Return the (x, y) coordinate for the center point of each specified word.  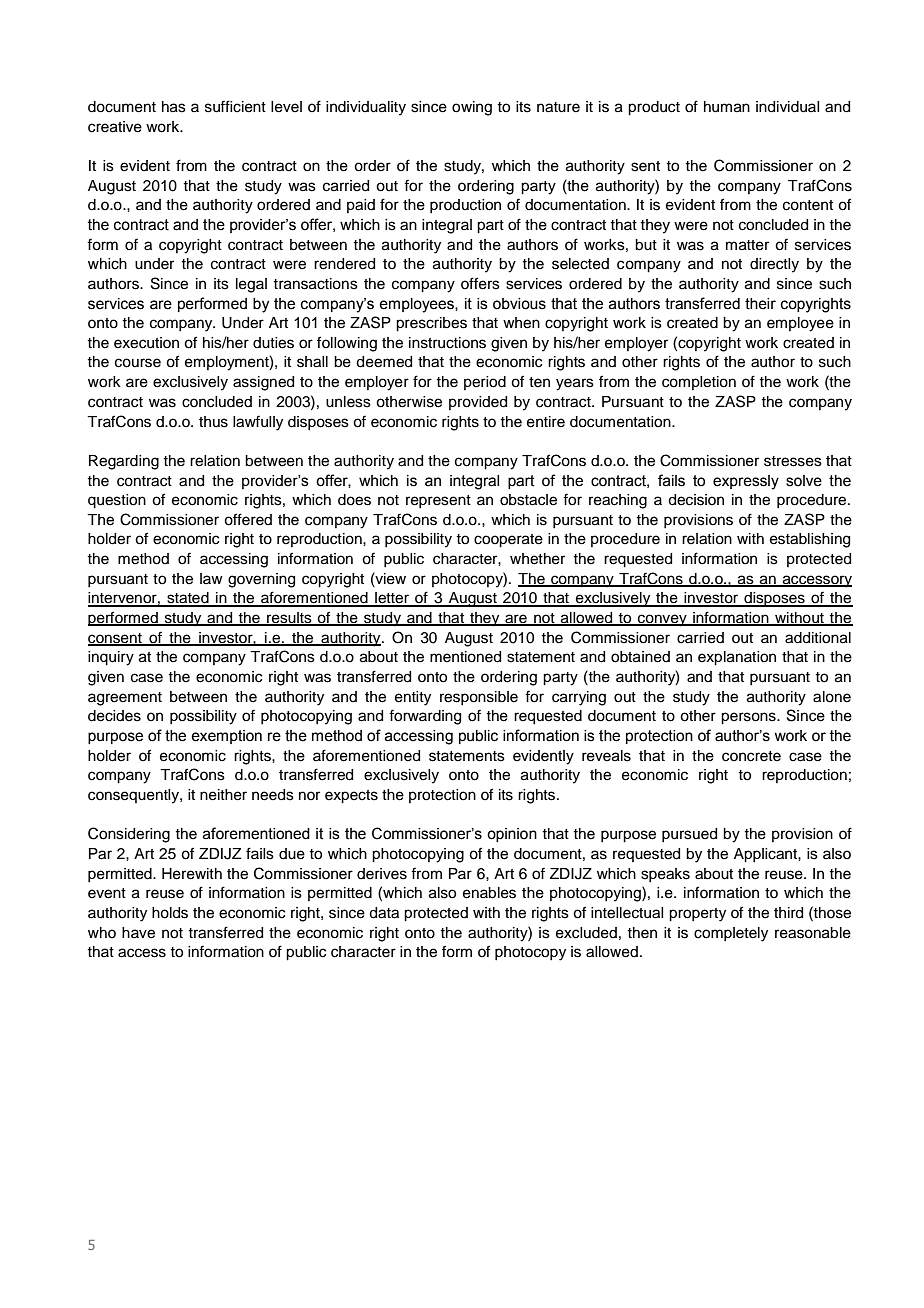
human (727, 107)
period (485, 383)
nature (558, 107)
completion (699, 383)
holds (170, 913)
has (174, 107)
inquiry (111, 658)
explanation (737, 658)
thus (213, 422)
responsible (479, 698)
